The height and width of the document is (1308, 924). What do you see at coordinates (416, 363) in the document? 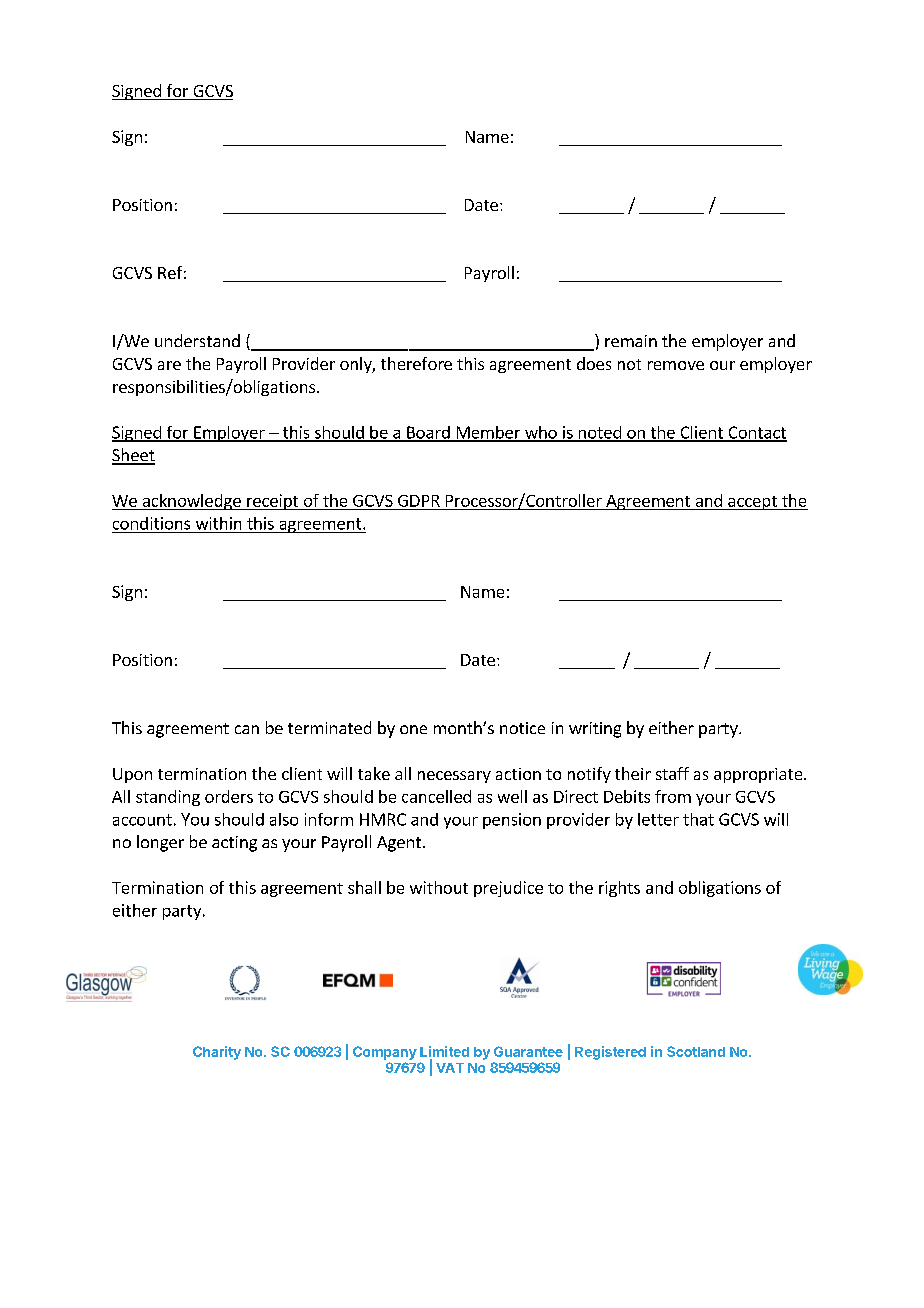
I see `therefore` at bounding box center [416, 363].
